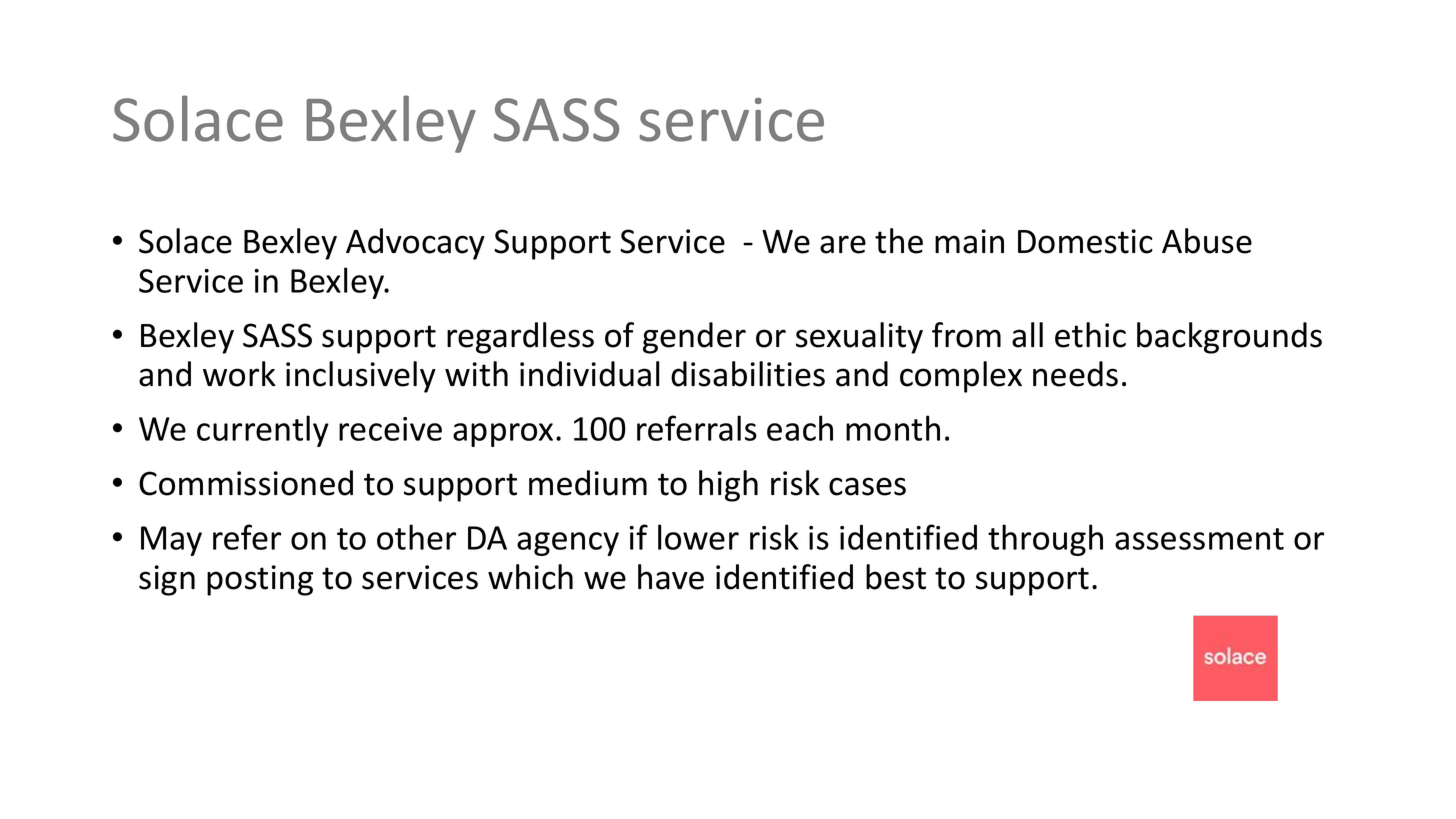 The width and height of the screenshot is (1456, 819). Describe the element at coordinates (1075, 374) in the screenshot. I see `needs` at that location.
